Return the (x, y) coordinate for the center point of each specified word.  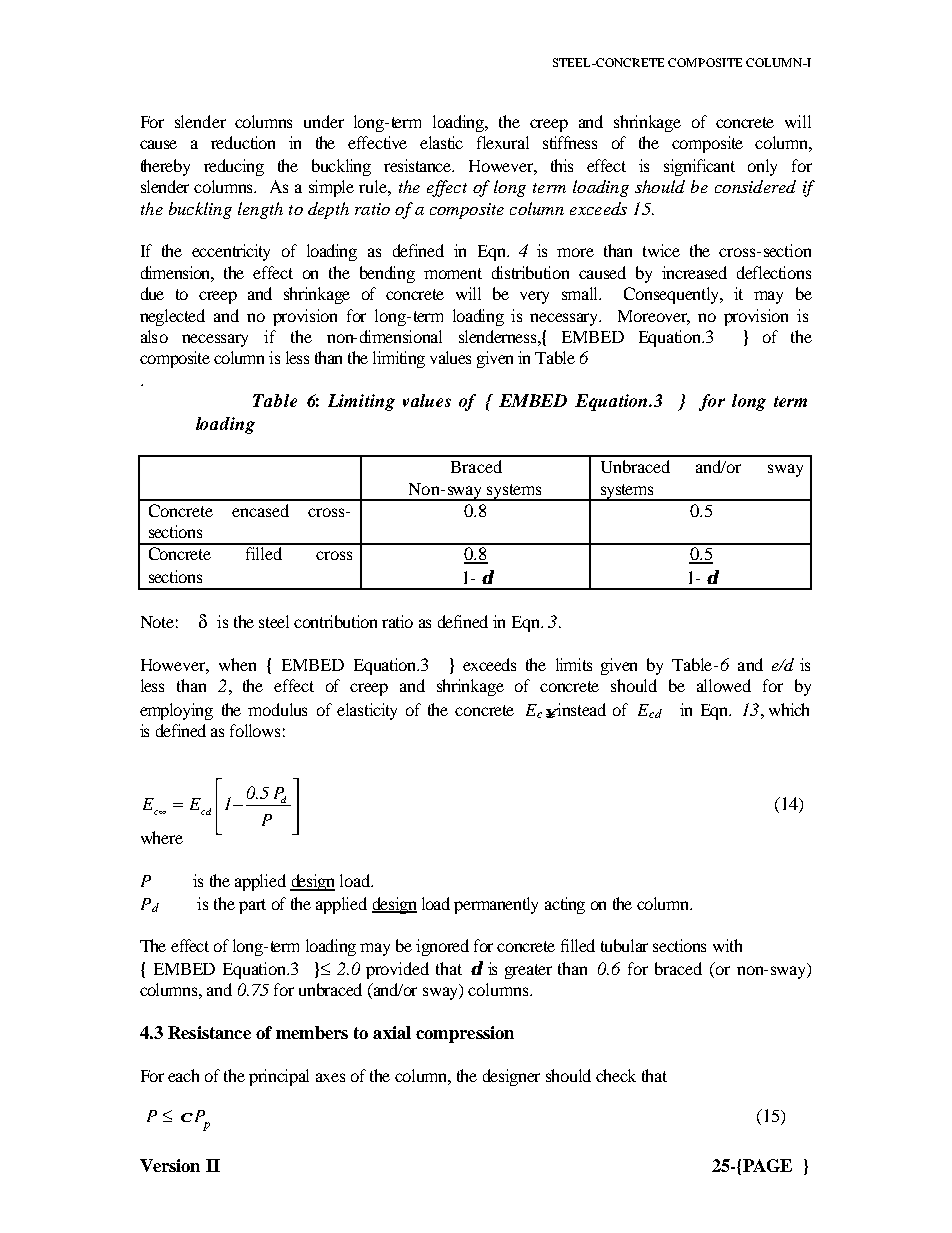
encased (260, 510)
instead (581, 709)
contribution (335, 621)
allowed (724, 685)
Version (170, 1165)
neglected (172, 317)
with (727, 945)
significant (699, 167)
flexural (503, 142)
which (789, 709)
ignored (442, 947)
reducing (234, 167)
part (252, 906)
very (534, 297)
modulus (277, 709)
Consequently (673, 295)
